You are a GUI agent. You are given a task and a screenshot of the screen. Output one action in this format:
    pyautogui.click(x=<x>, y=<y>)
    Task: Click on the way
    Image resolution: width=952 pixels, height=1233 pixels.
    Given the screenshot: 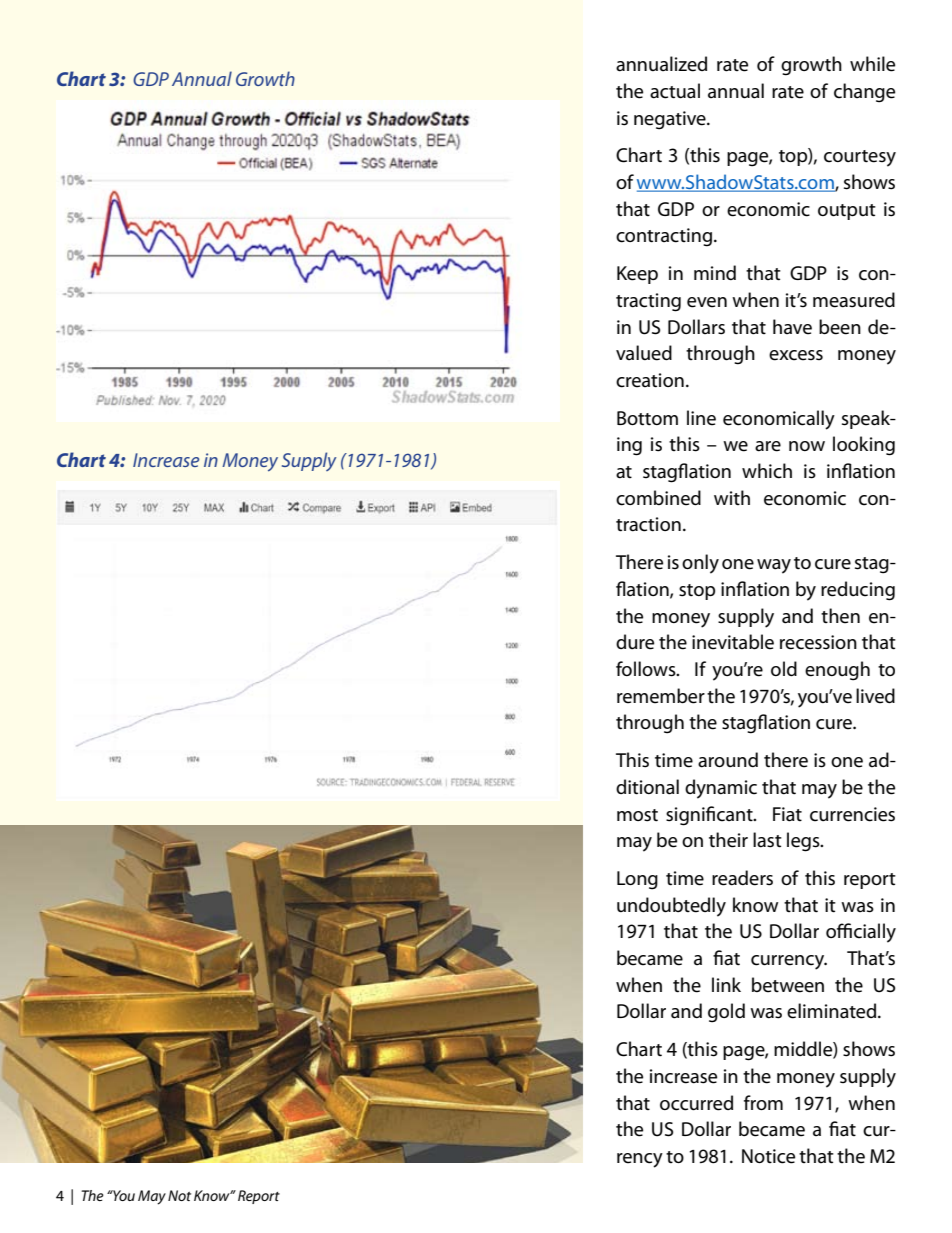 What is the action you would take?
    pyautogui.click(x=774, y=566)
